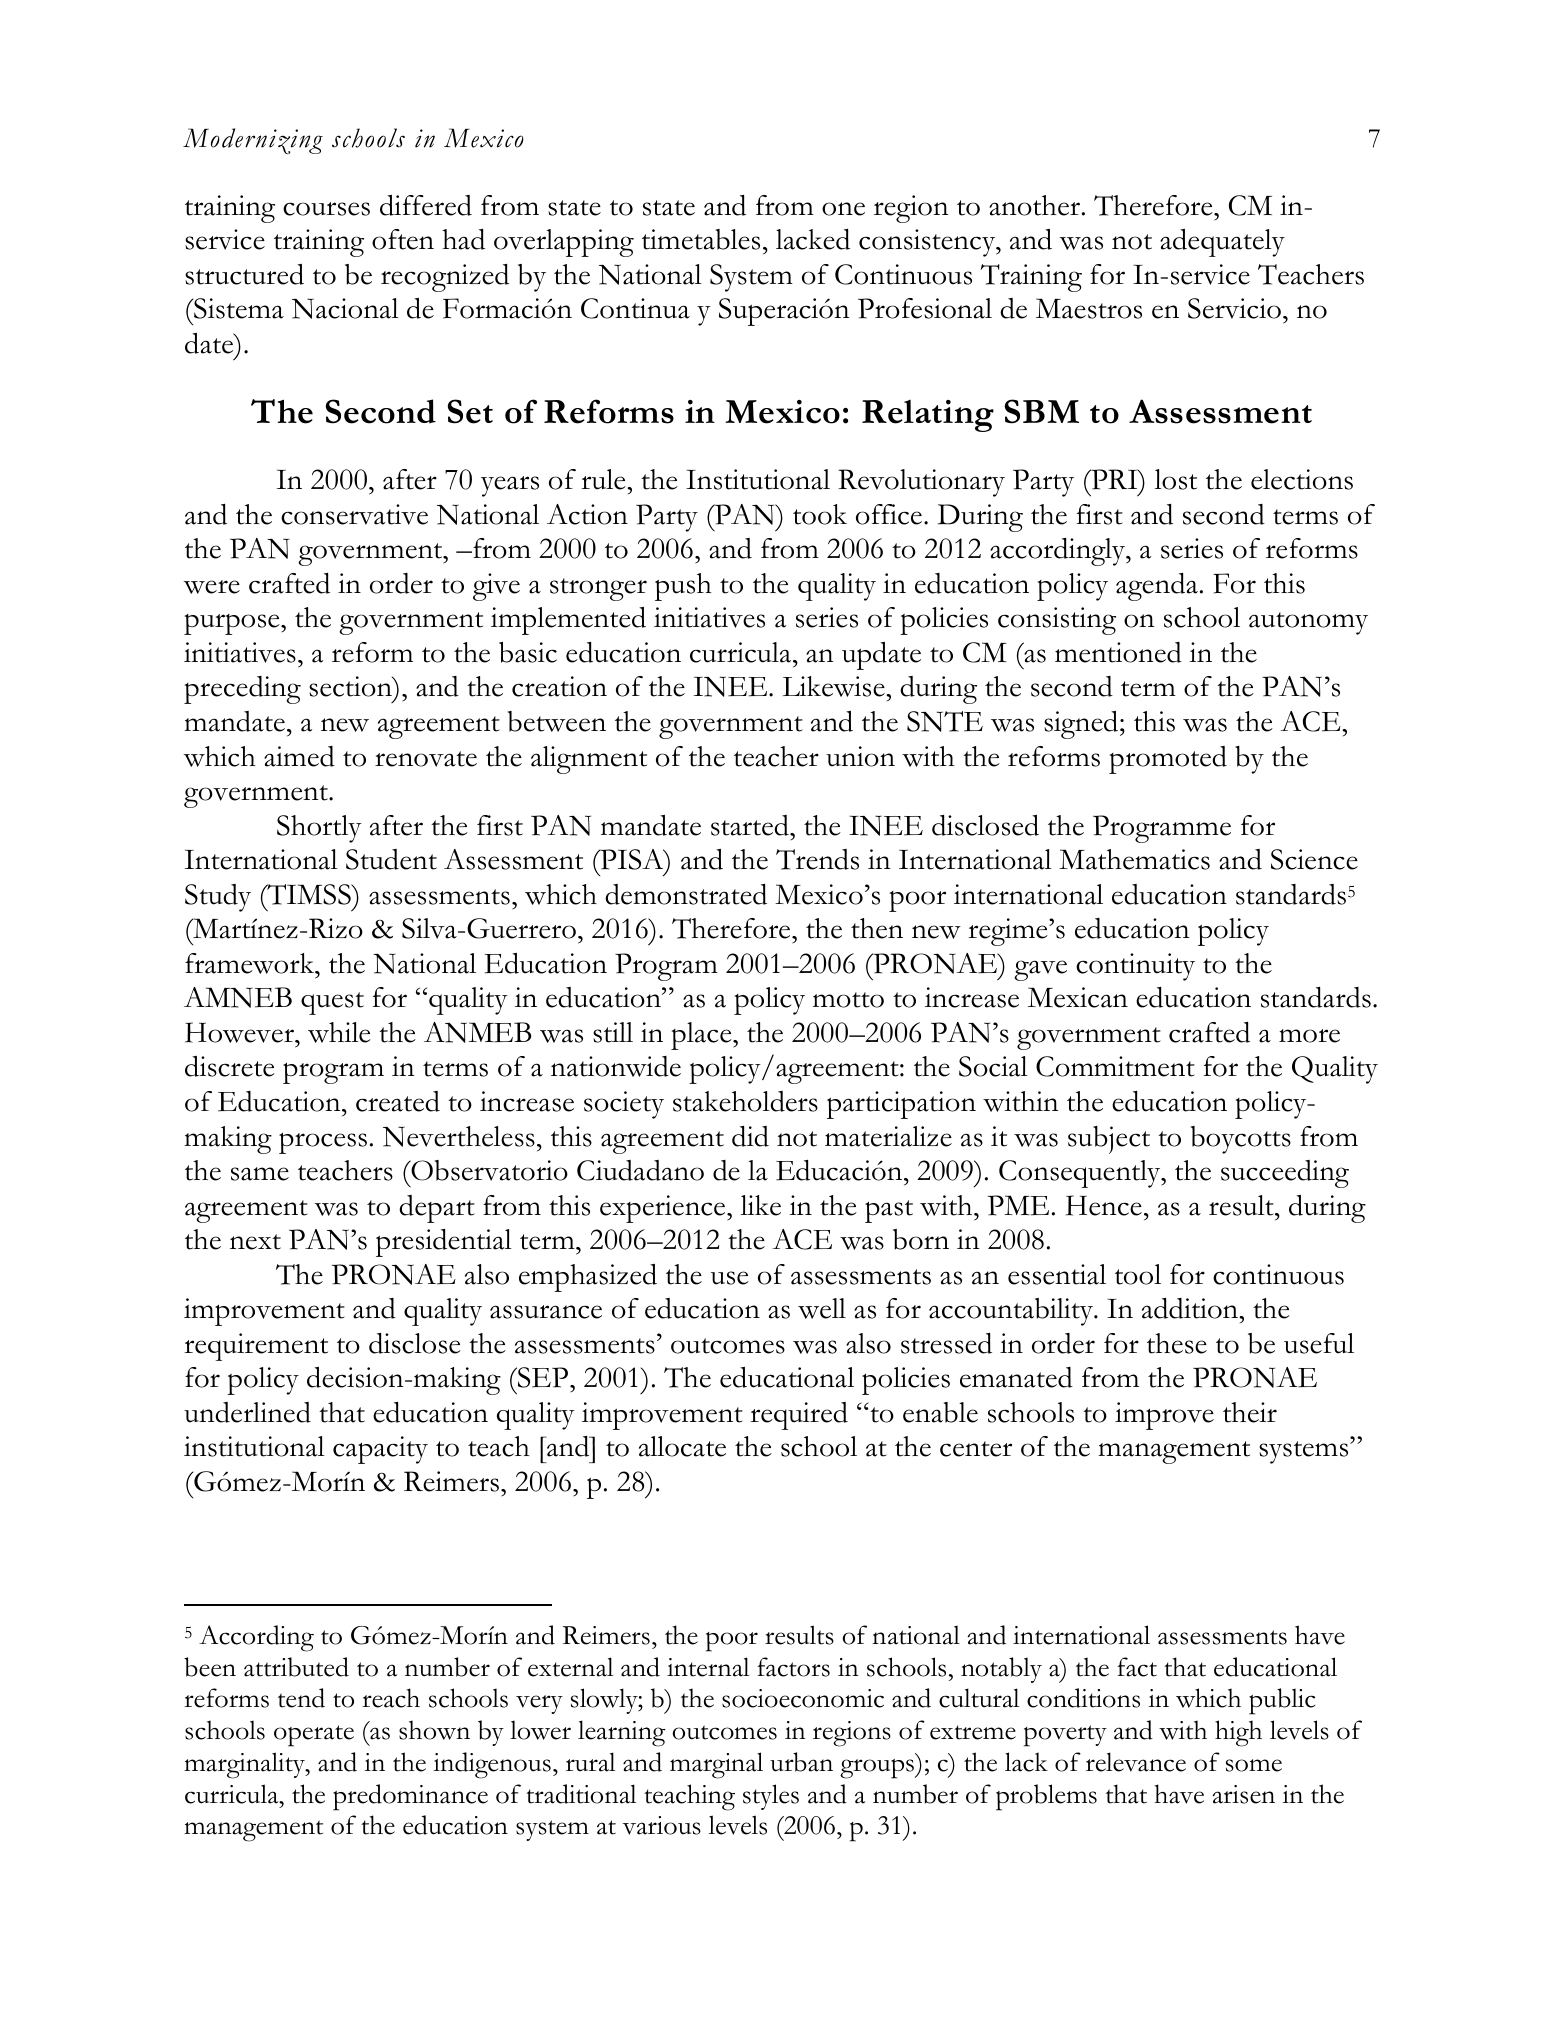 This screenshot has height=2026, width=1565. Describe the element at coordinates (683, 587) in the screenshot. I see `push` at that location.
